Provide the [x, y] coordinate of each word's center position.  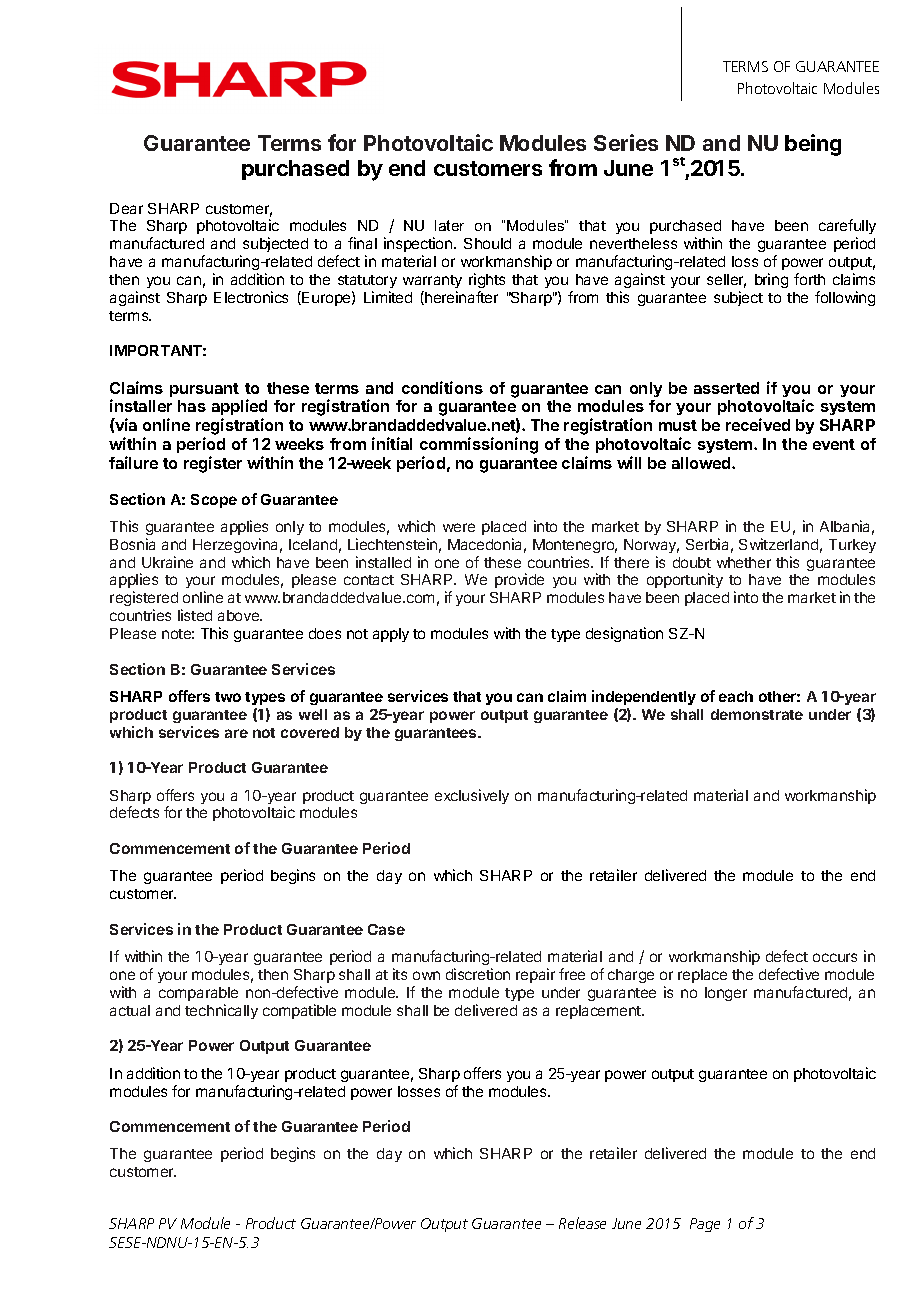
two [228, 697]
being [813, 145]
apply [391, 635]
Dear [126, 208]
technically [221, 1011]
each [736, 696]
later [449, 225]
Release [582, 1223]
